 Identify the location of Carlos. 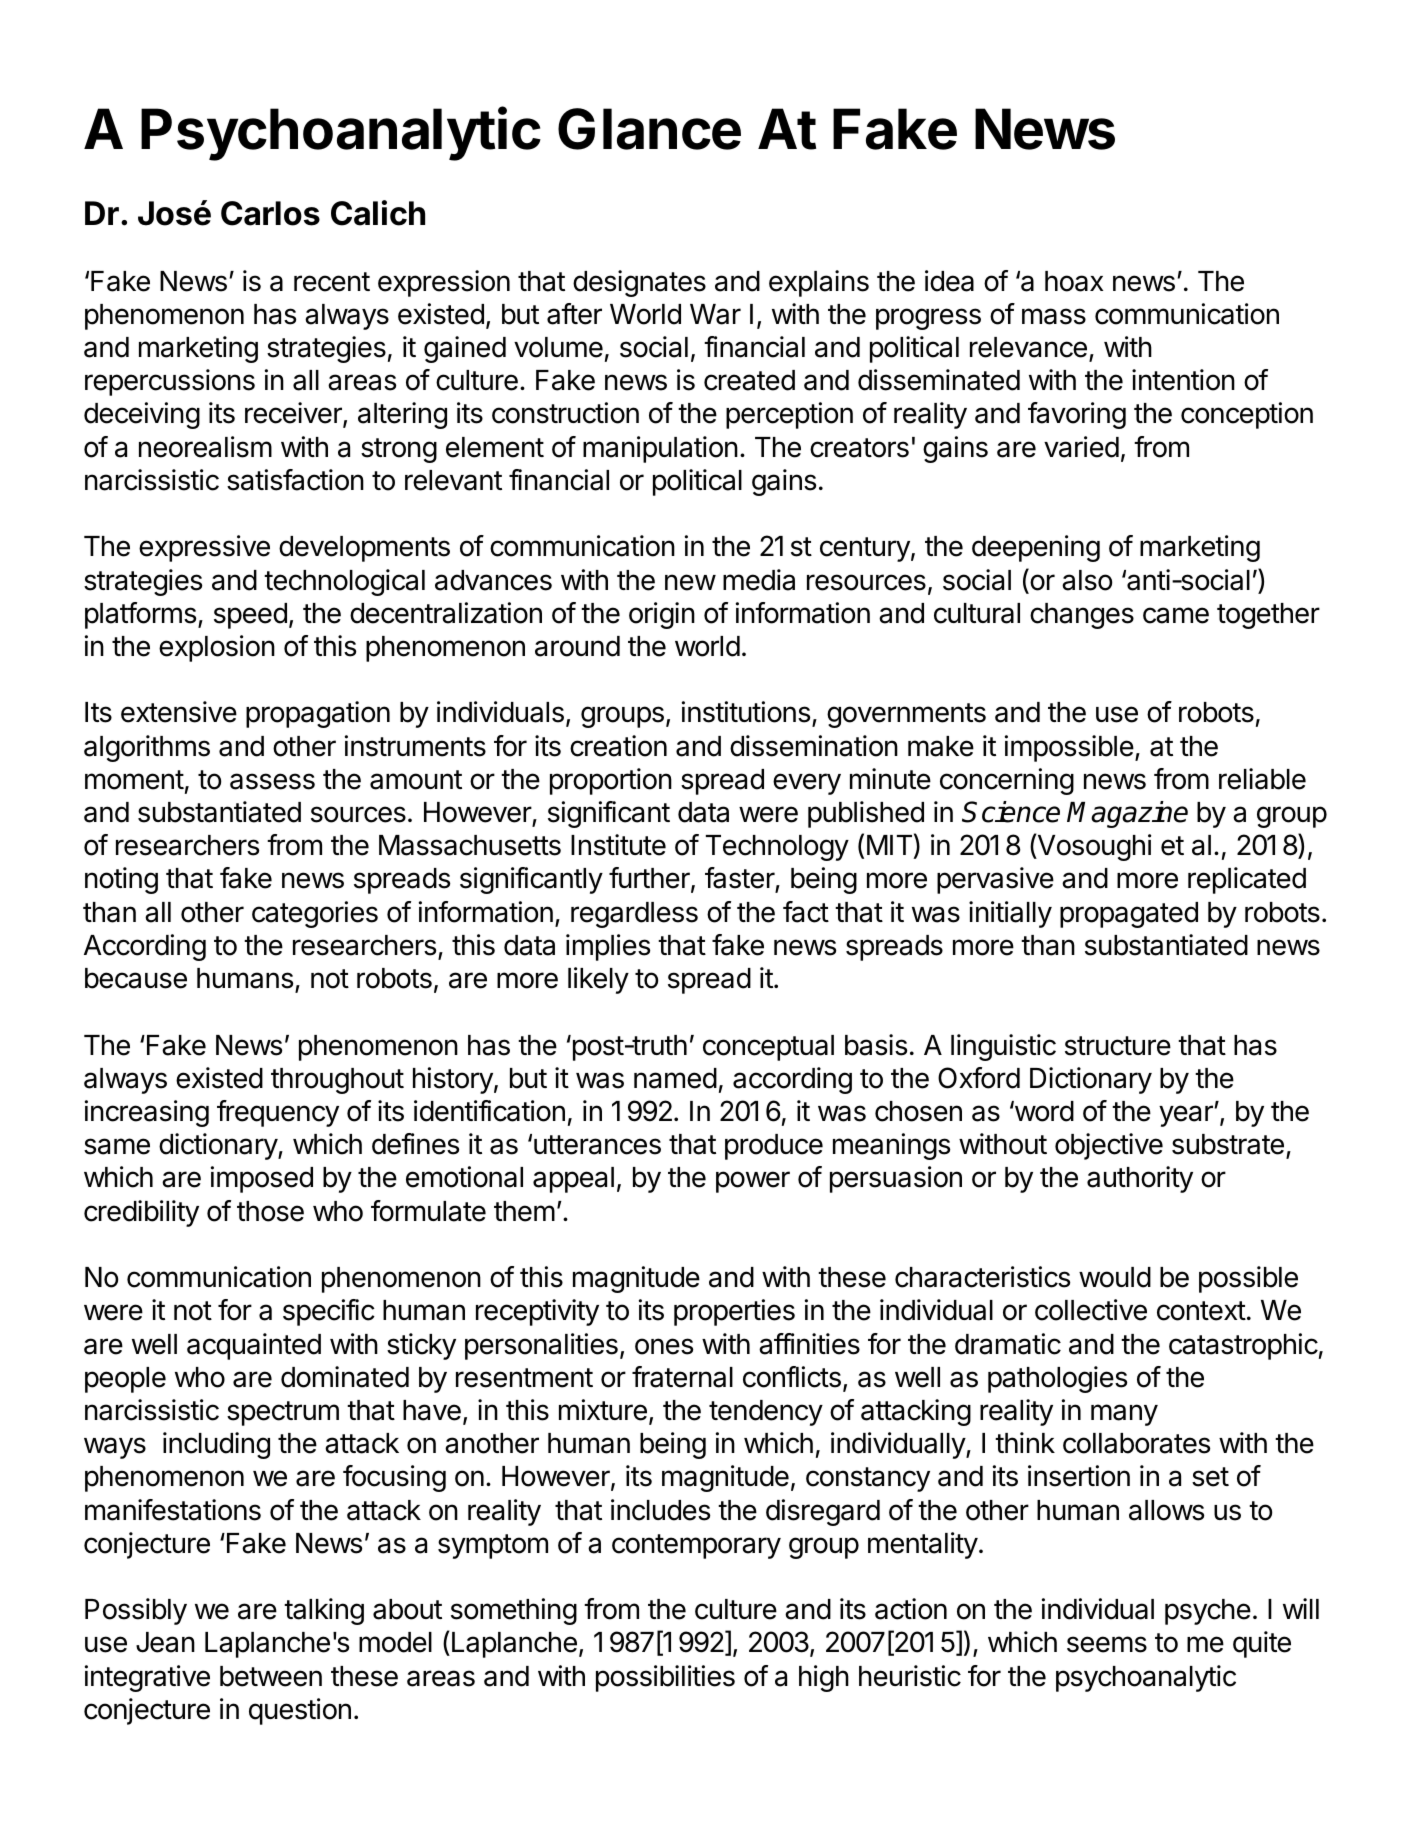
(270, 213).
